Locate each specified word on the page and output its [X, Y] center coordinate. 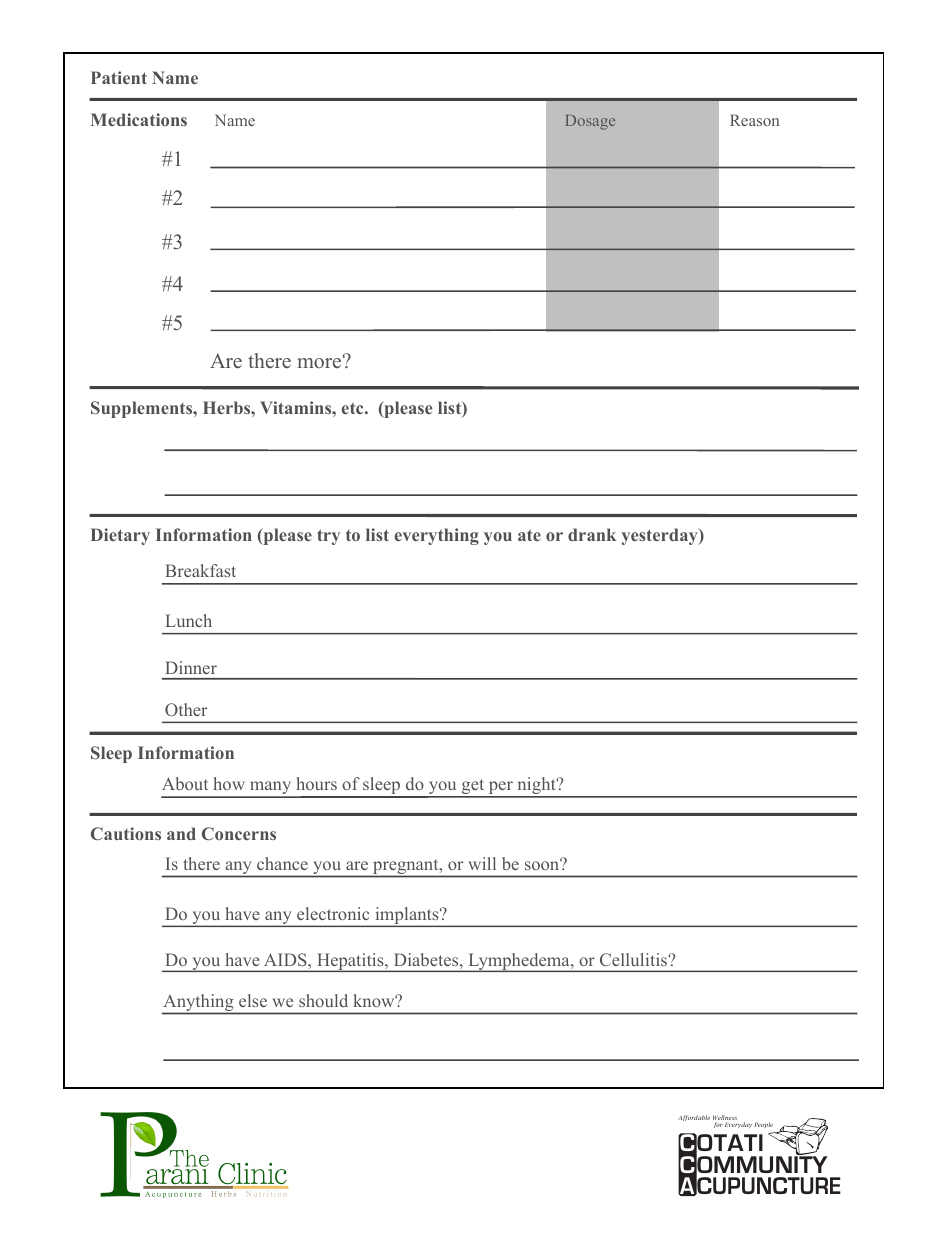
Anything [199, 1004]
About [185, 783]
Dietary [120, 536]
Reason [754, 120]
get [473, 788]
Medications [139, 119]
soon [543, 864]
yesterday [660, 536]
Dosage [590, 122]
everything [437, 536]
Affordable [694, 1118]
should [323, 1000]
